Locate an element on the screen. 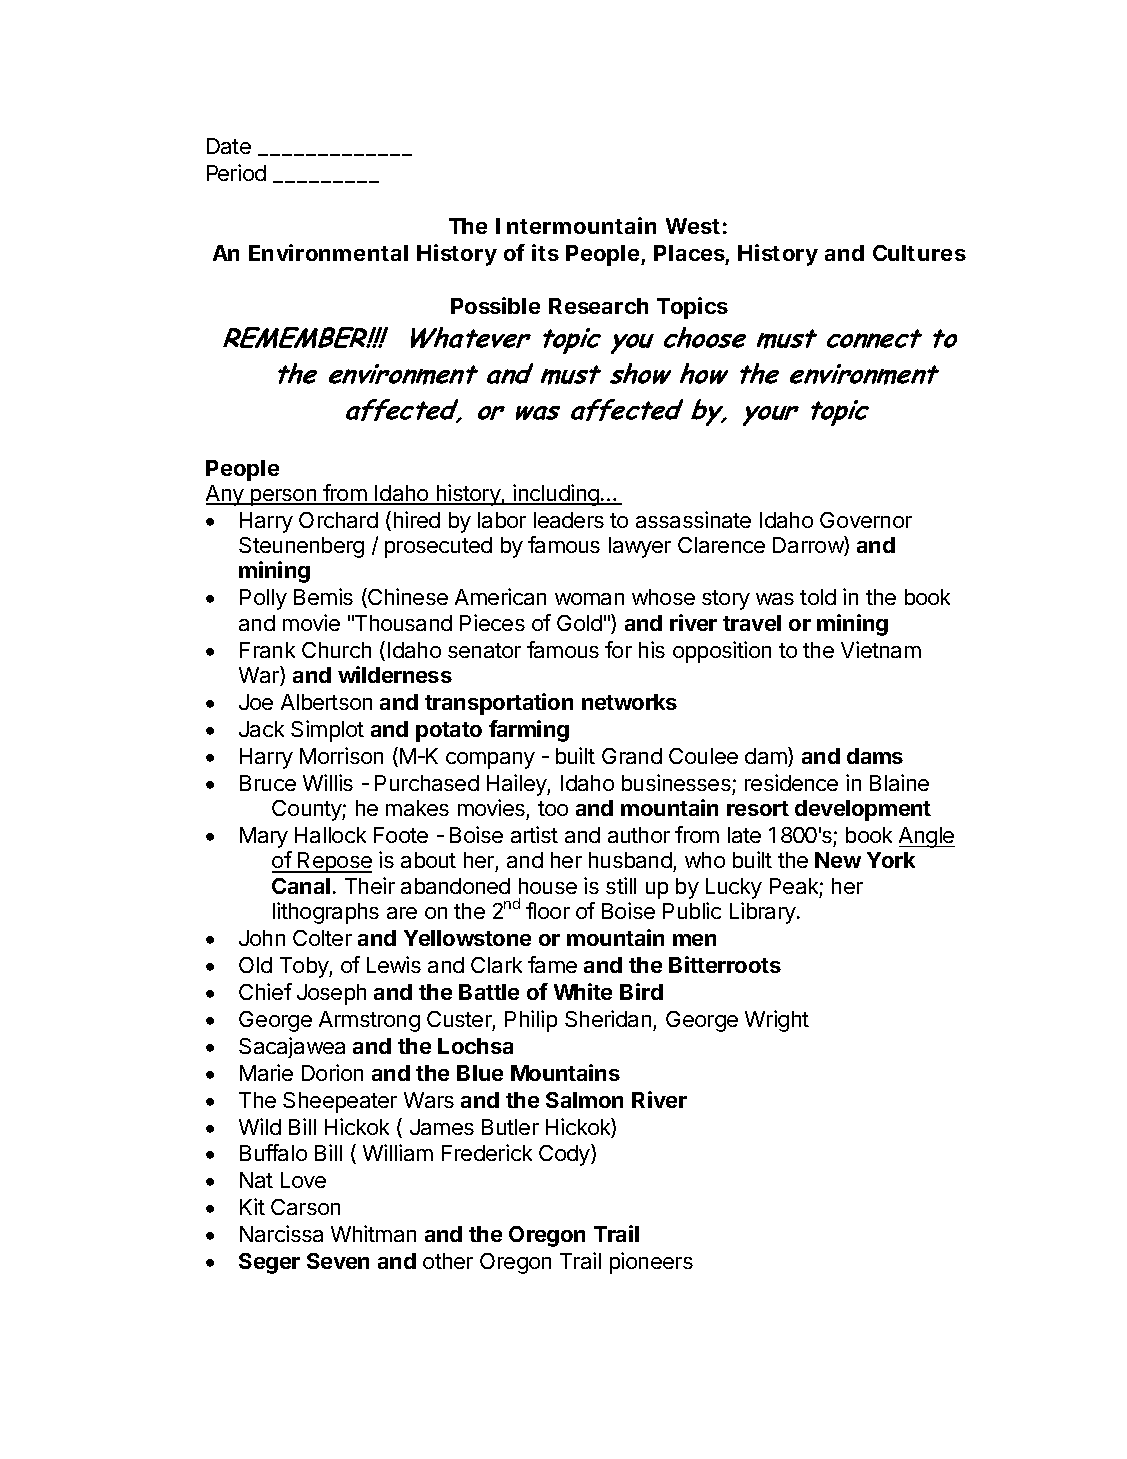  Carson is located at coordinates (305, 1207).
